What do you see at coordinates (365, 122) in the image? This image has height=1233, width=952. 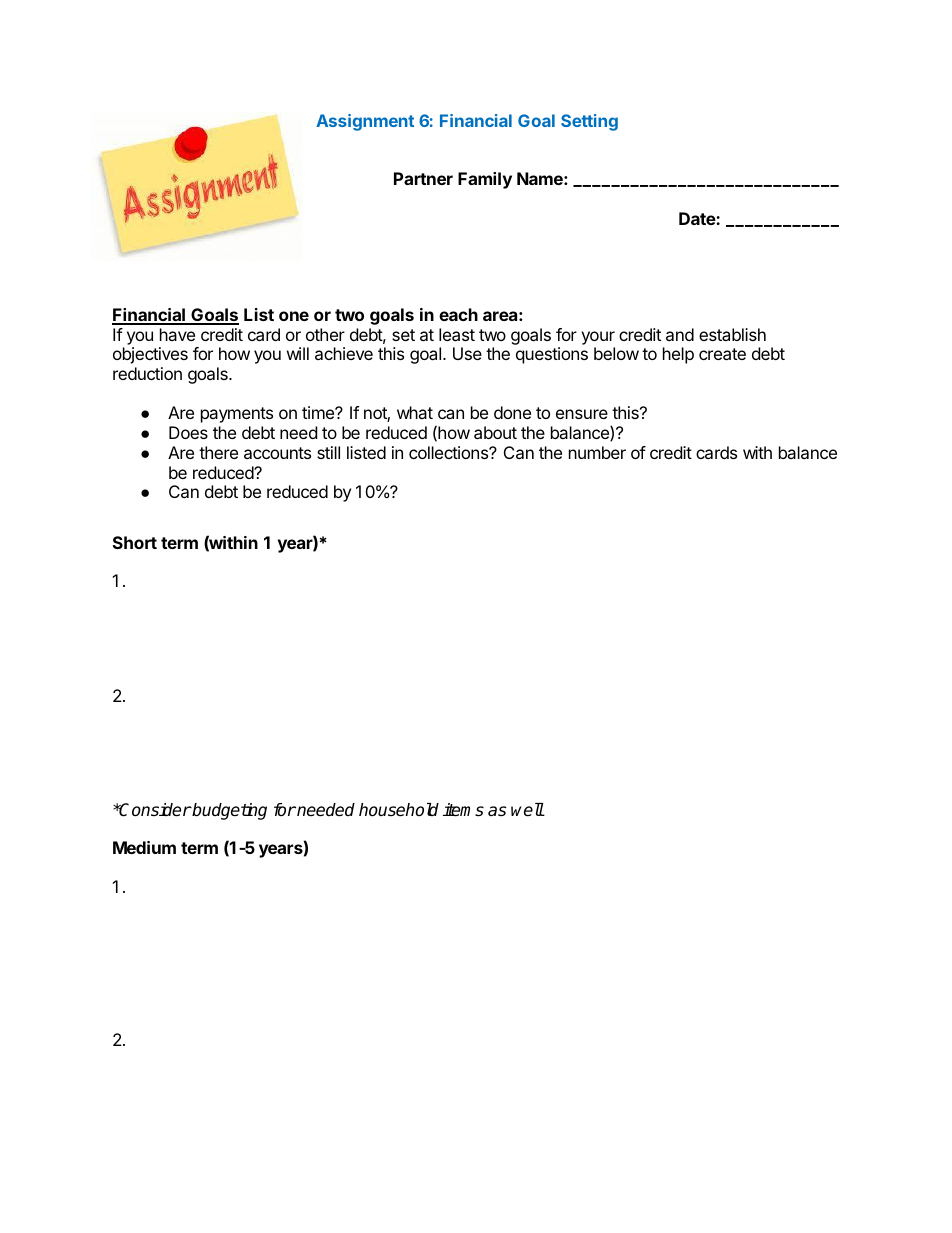 I see `Assignment` at bounding box center [365, 122].
